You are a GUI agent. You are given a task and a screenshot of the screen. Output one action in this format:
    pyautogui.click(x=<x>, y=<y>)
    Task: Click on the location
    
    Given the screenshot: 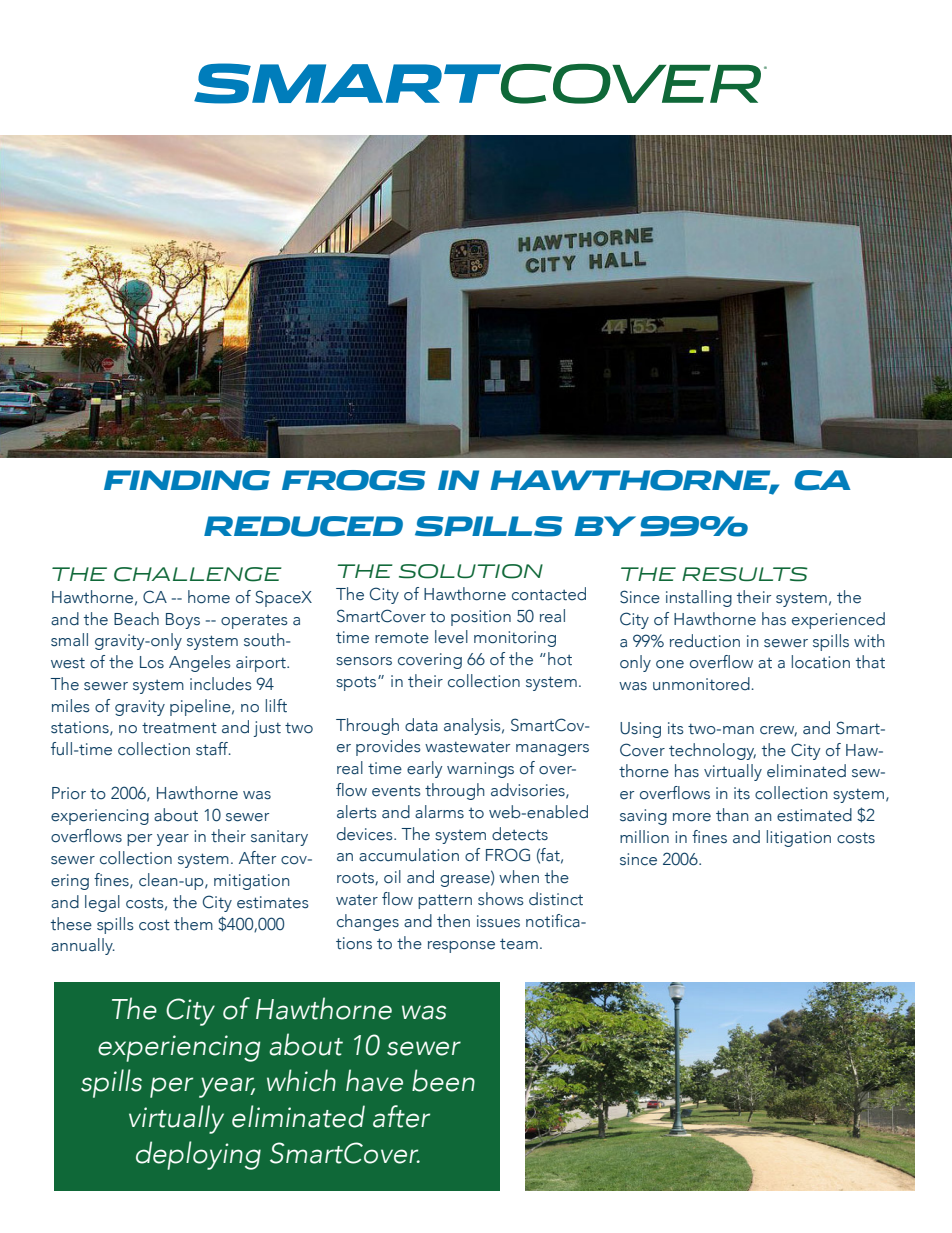 What is the action you would take?
    pyautogui.click(x=821, y=662)
